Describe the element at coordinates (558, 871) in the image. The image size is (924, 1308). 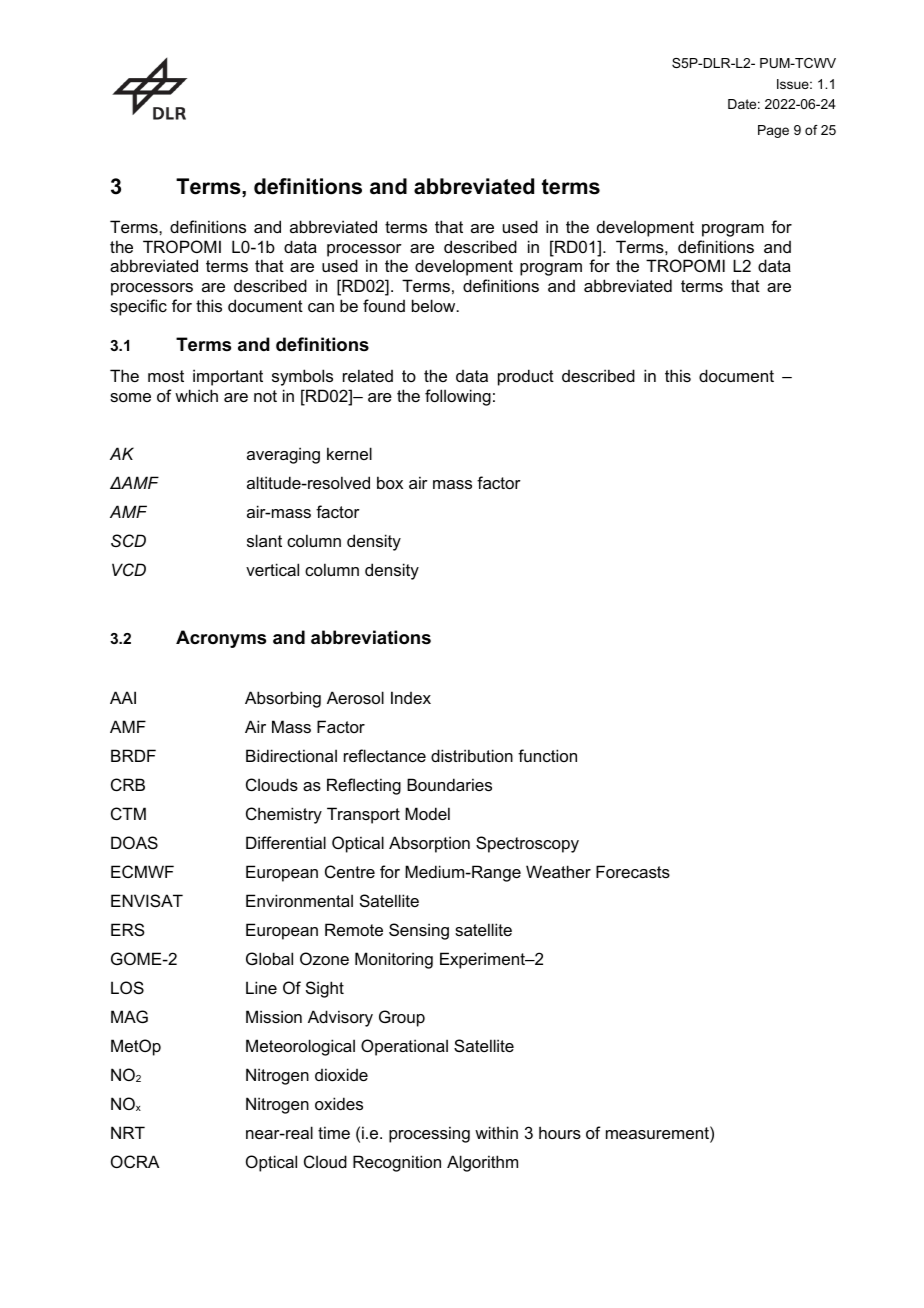
I see `Weather` at that location.
